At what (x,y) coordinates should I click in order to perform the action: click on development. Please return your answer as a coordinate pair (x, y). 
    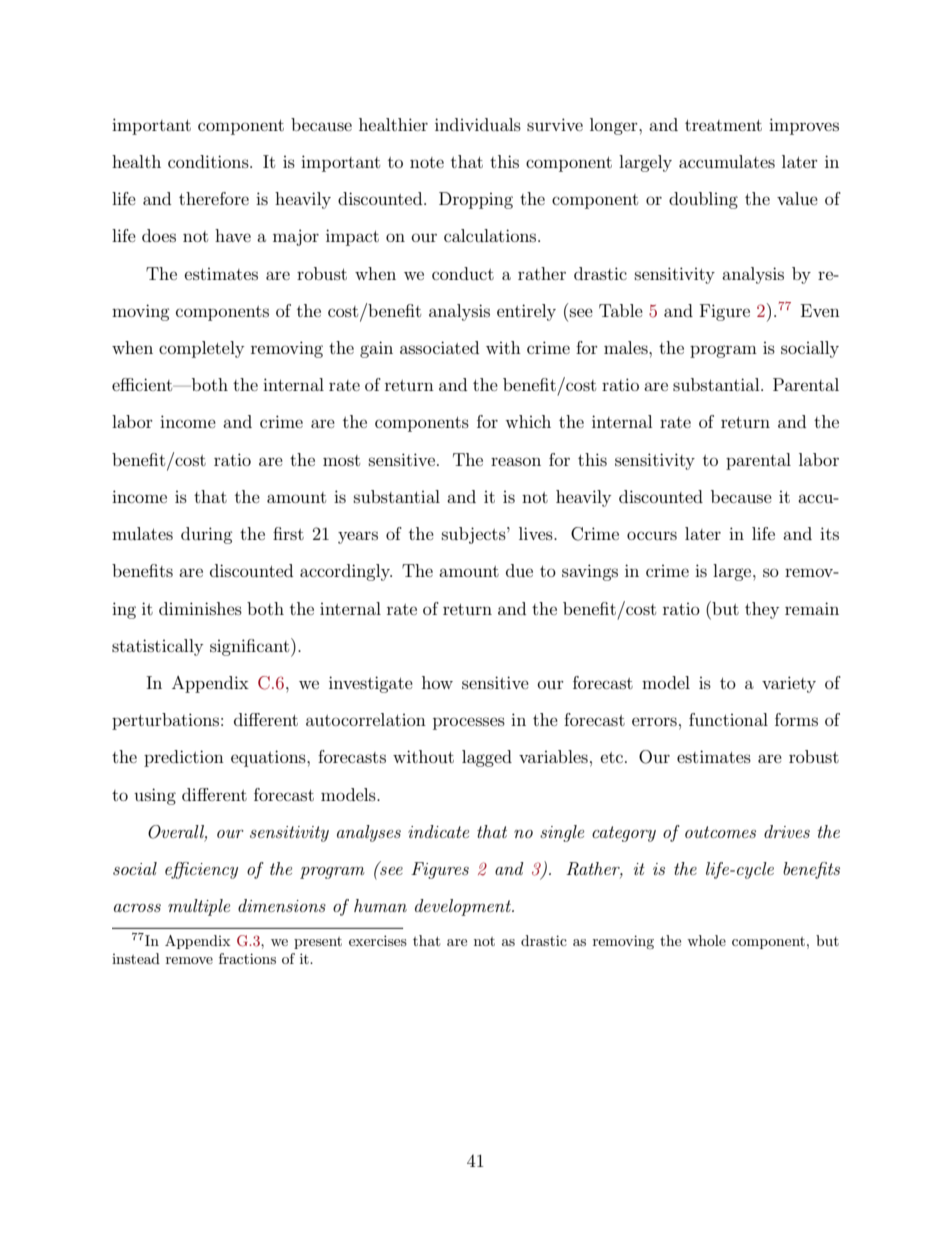
    Looking at the image, I should click on (464, 907).
